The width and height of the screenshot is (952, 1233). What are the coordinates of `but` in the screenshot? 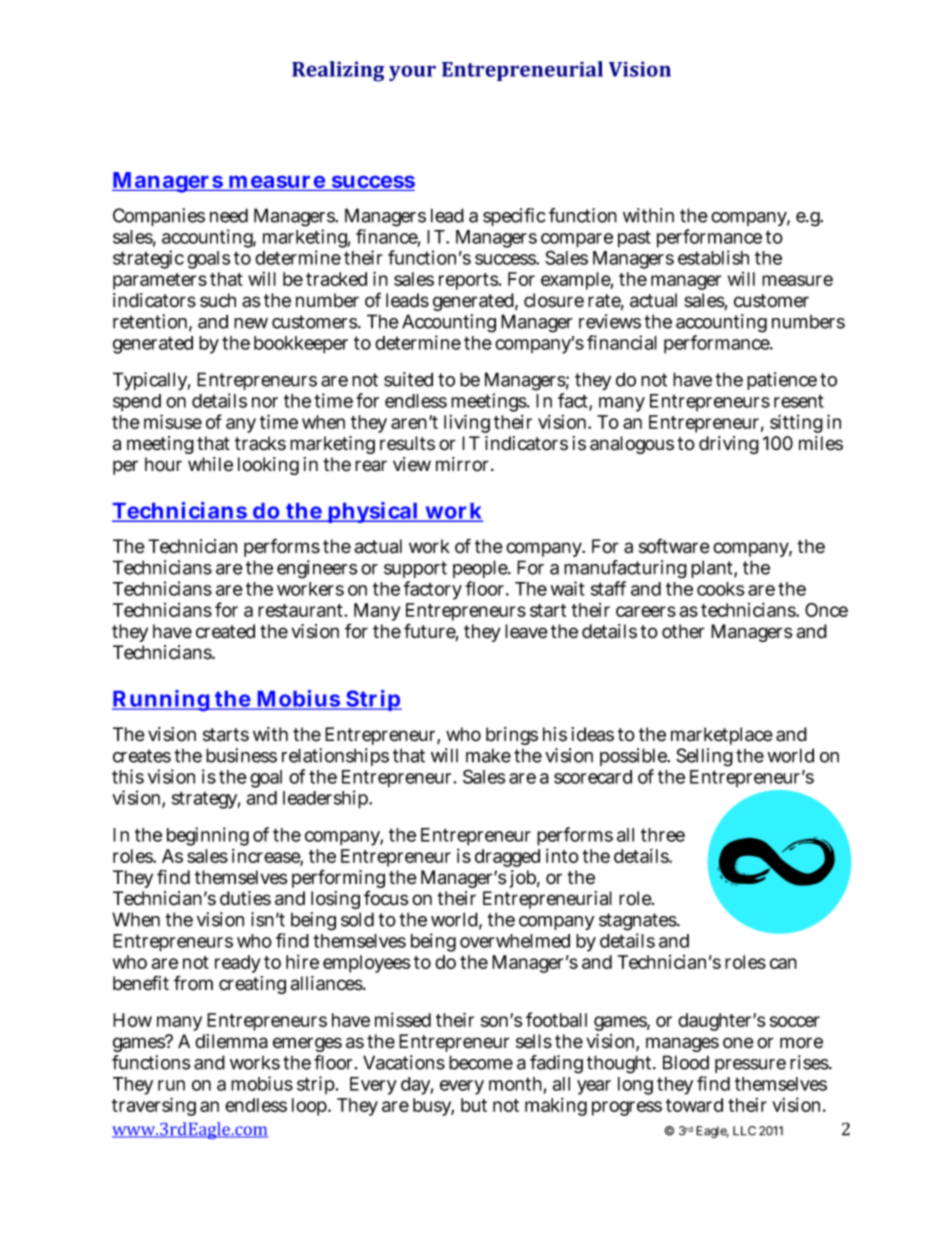 It's located at (474, 1105).
